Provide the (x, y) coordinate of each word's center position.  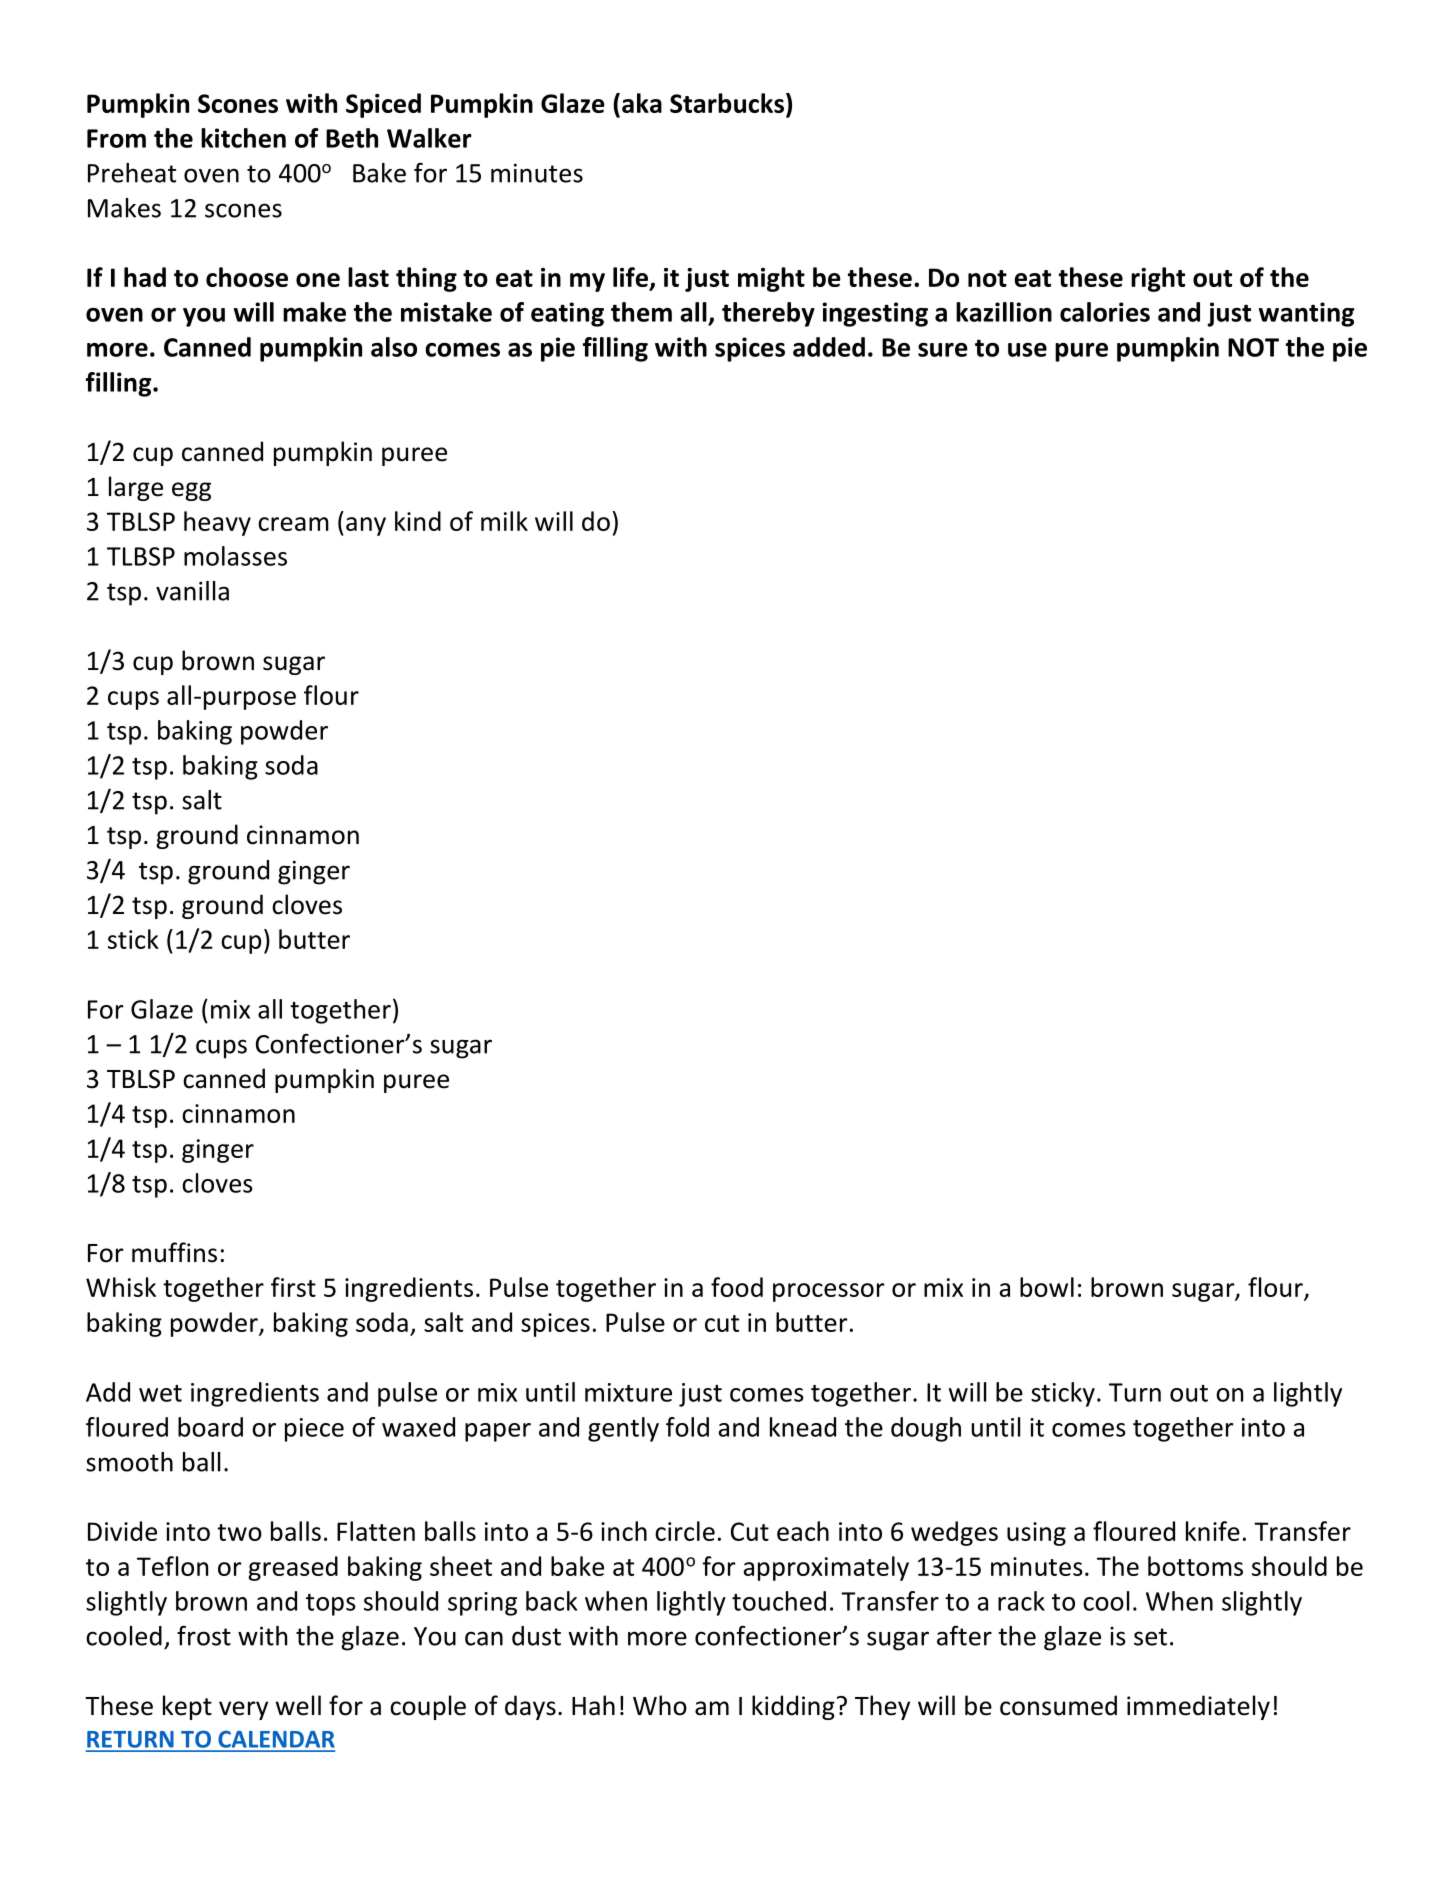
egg (191, 491)
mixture (628, 1392)
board (210, 1427)
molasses (235, 556)
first (293, 1287)
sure (943, 350)
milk (504, 521)
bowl (1047, 1287)
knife (1213, 1531)
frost (204, 1635)
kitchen (243, 138)
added (829, 347)
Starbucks (727, 103)
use (1027, 350)
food (737, 1287)
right (1158, 279)
